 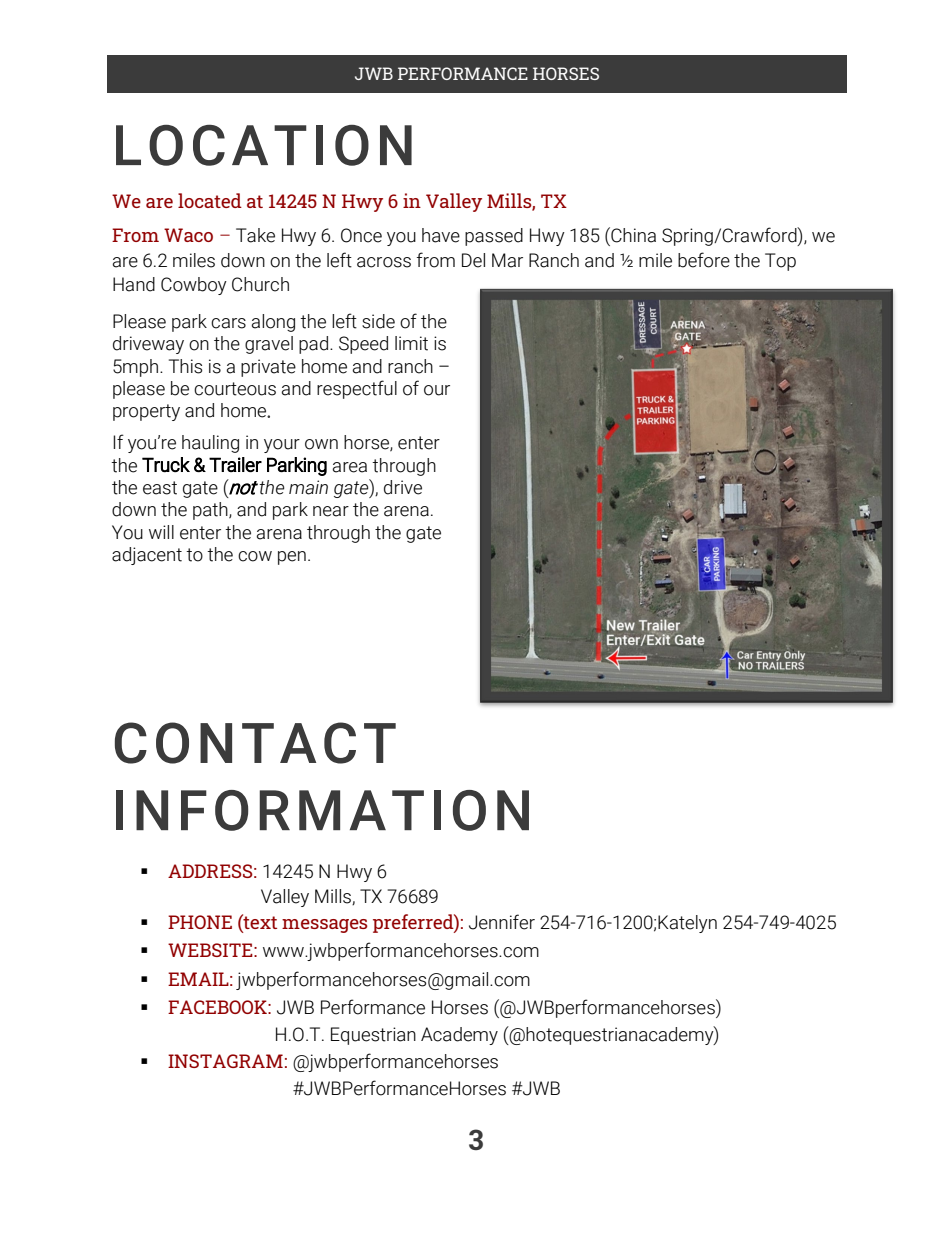 I want to click on have, so click(x=441, y=235).
